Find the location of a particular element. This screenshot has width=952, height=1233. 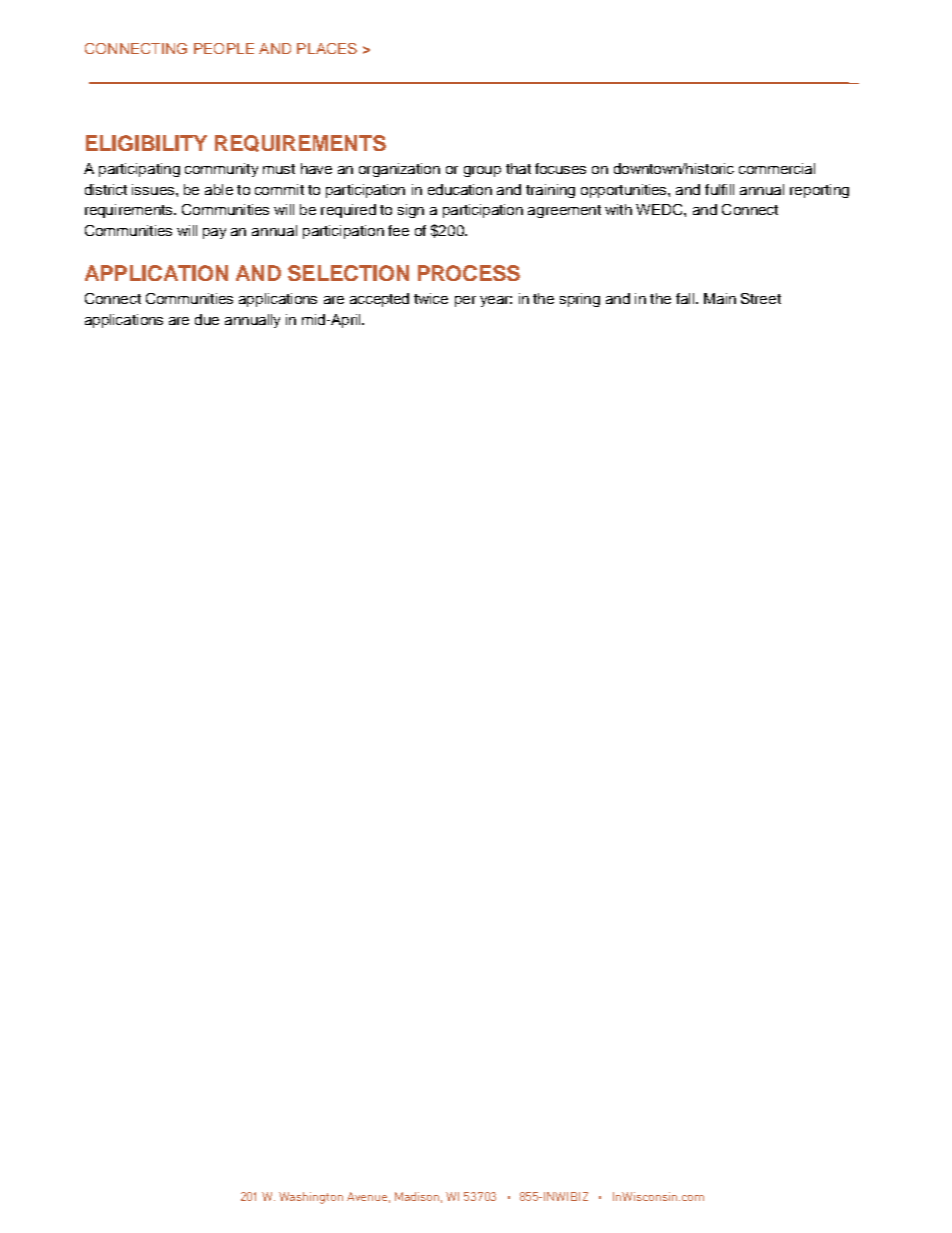

SELECTION is located at coordinates (348, 273).
